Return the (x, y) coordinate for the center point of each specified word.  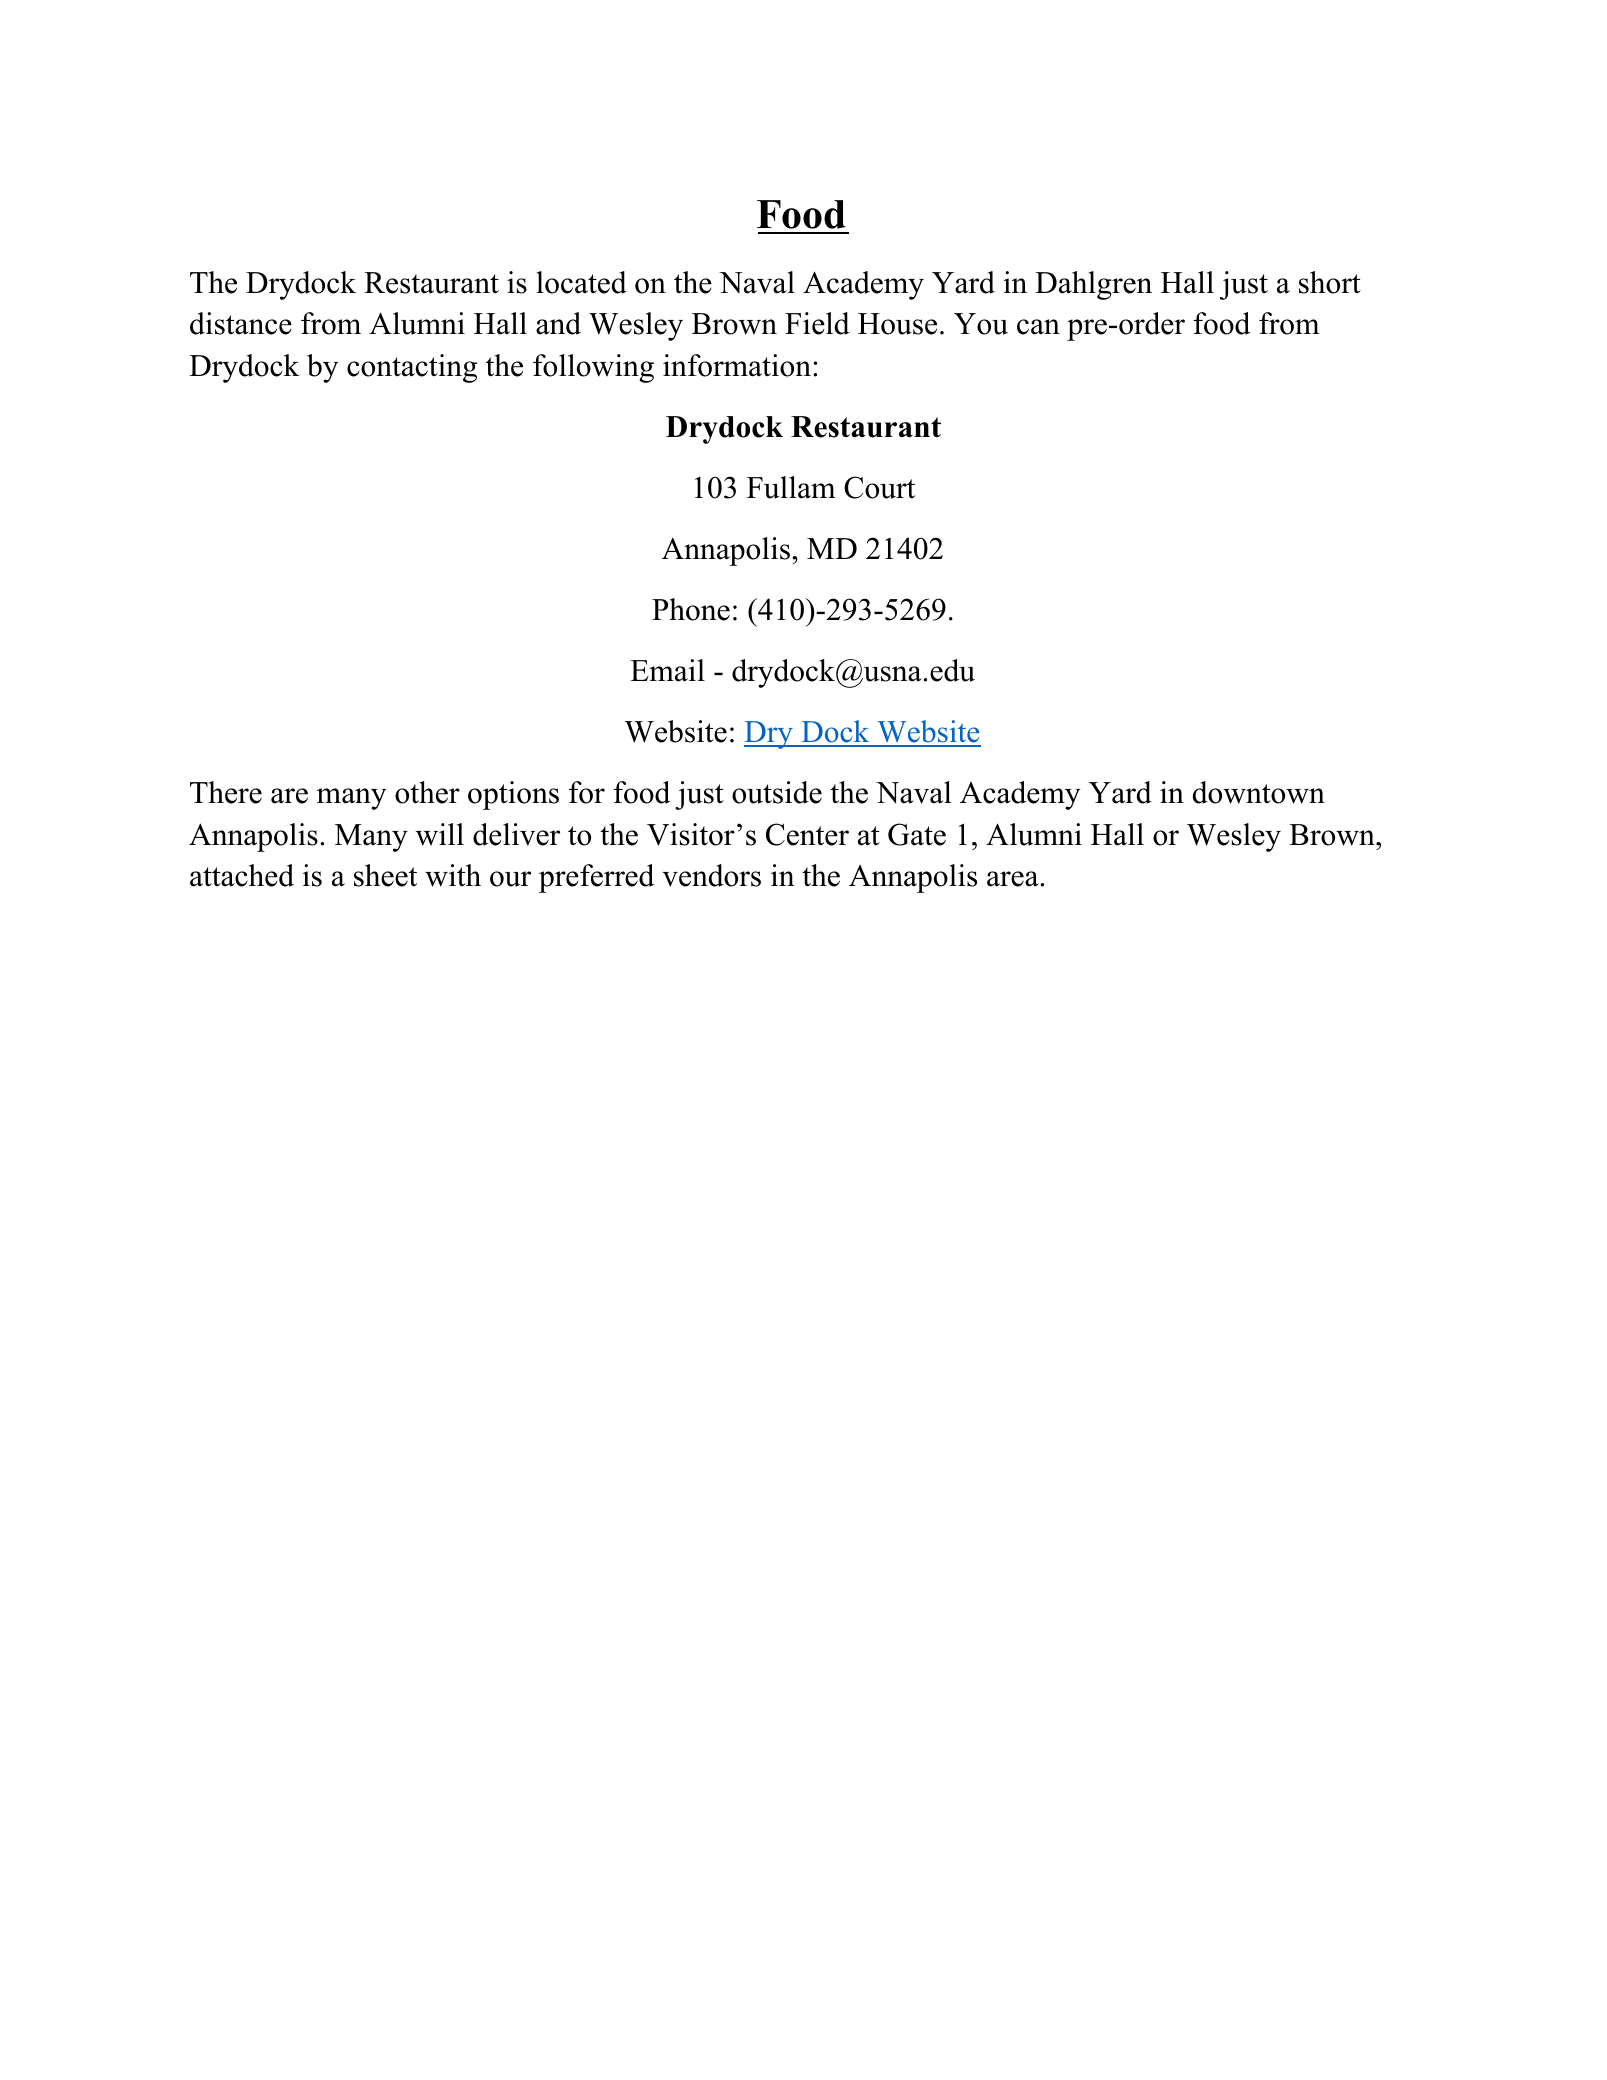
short (1330, 282)
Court (879, 487)
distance (241, 323)
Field (817, 323)
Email (667, 670)
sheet (385, 875)
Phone (691, 609)
